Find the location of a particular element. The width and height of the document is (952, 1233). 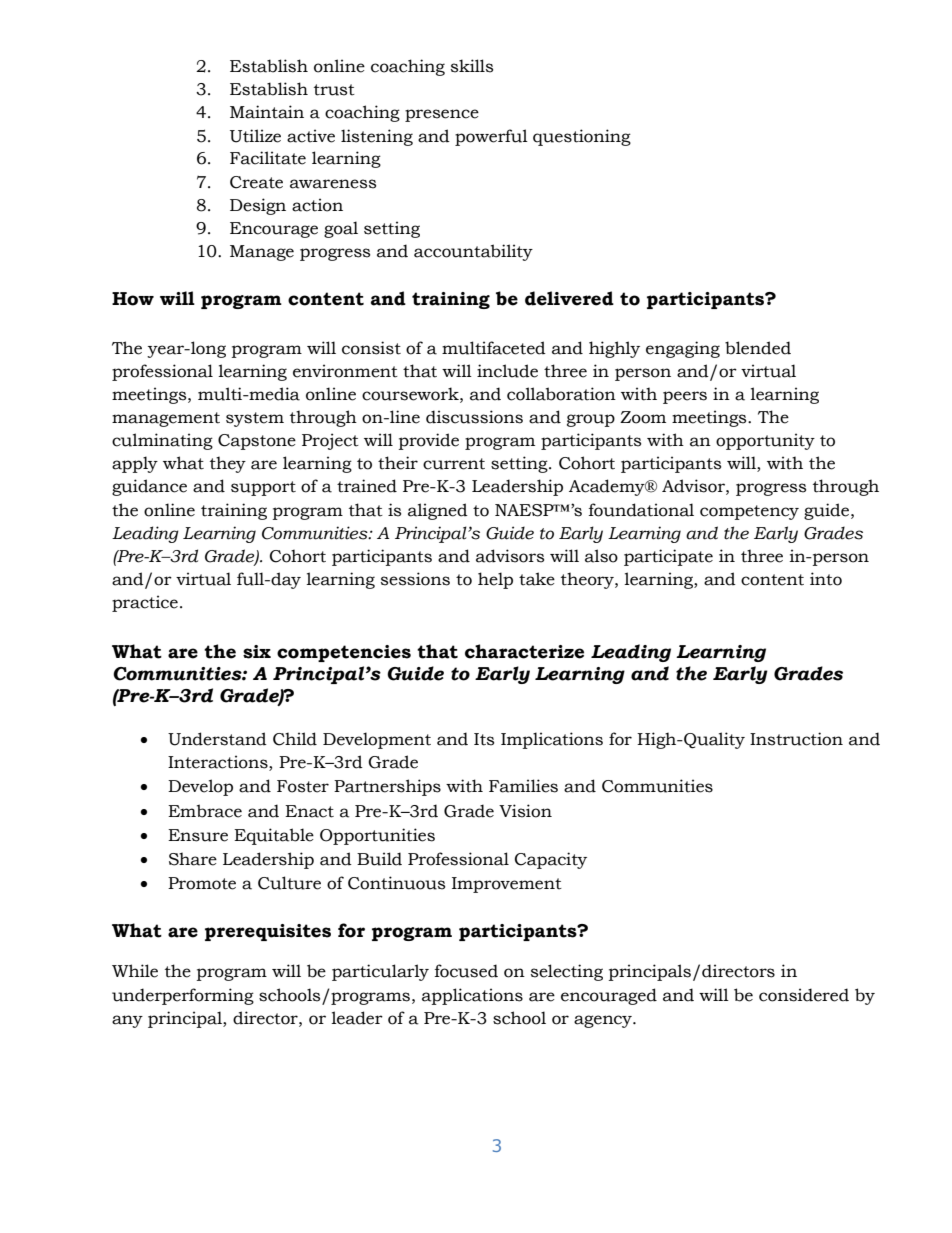

applications is located at coordinates (472, 996).
